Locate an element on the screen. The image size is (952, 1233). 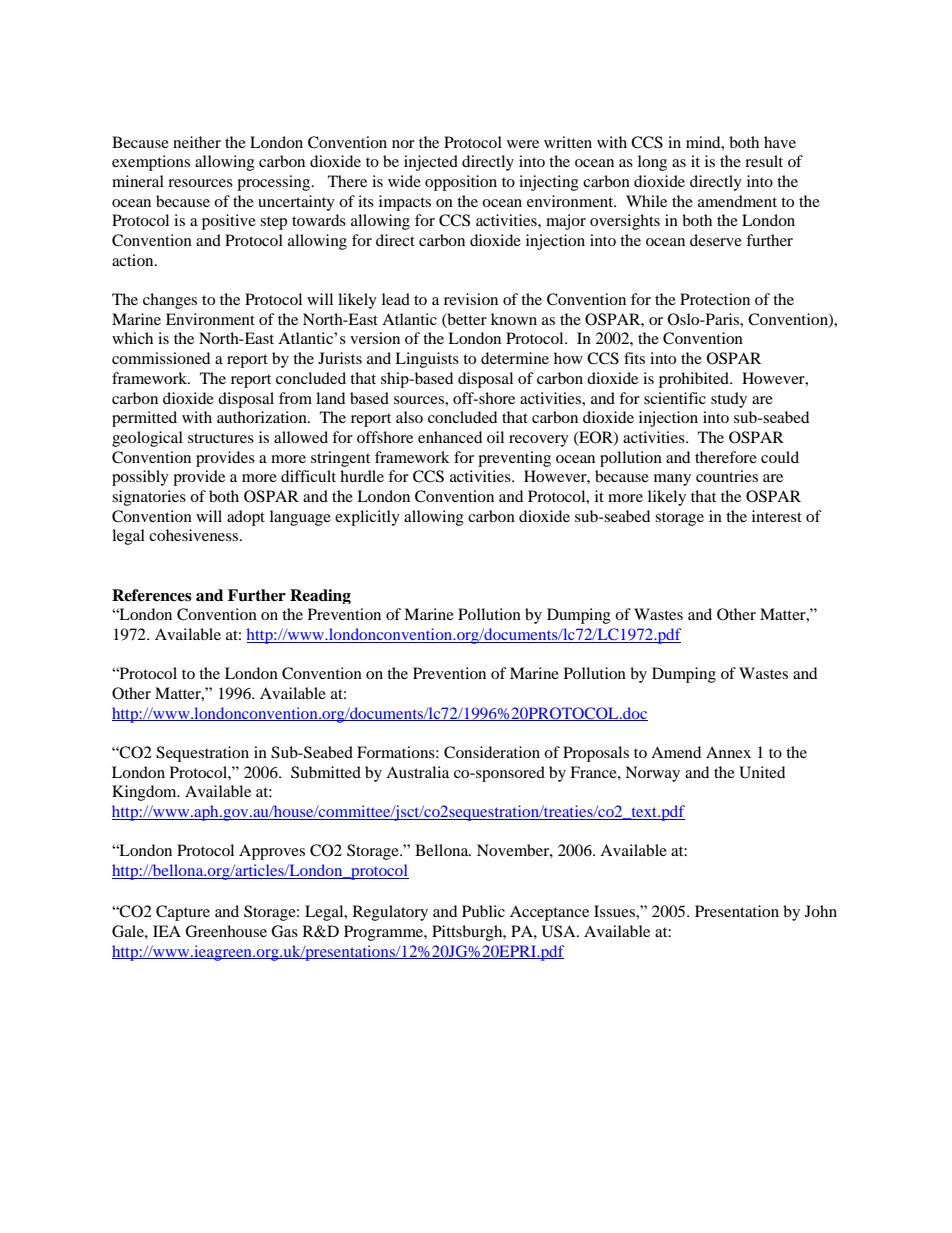
Capture is located at coordinates (183, 913).
